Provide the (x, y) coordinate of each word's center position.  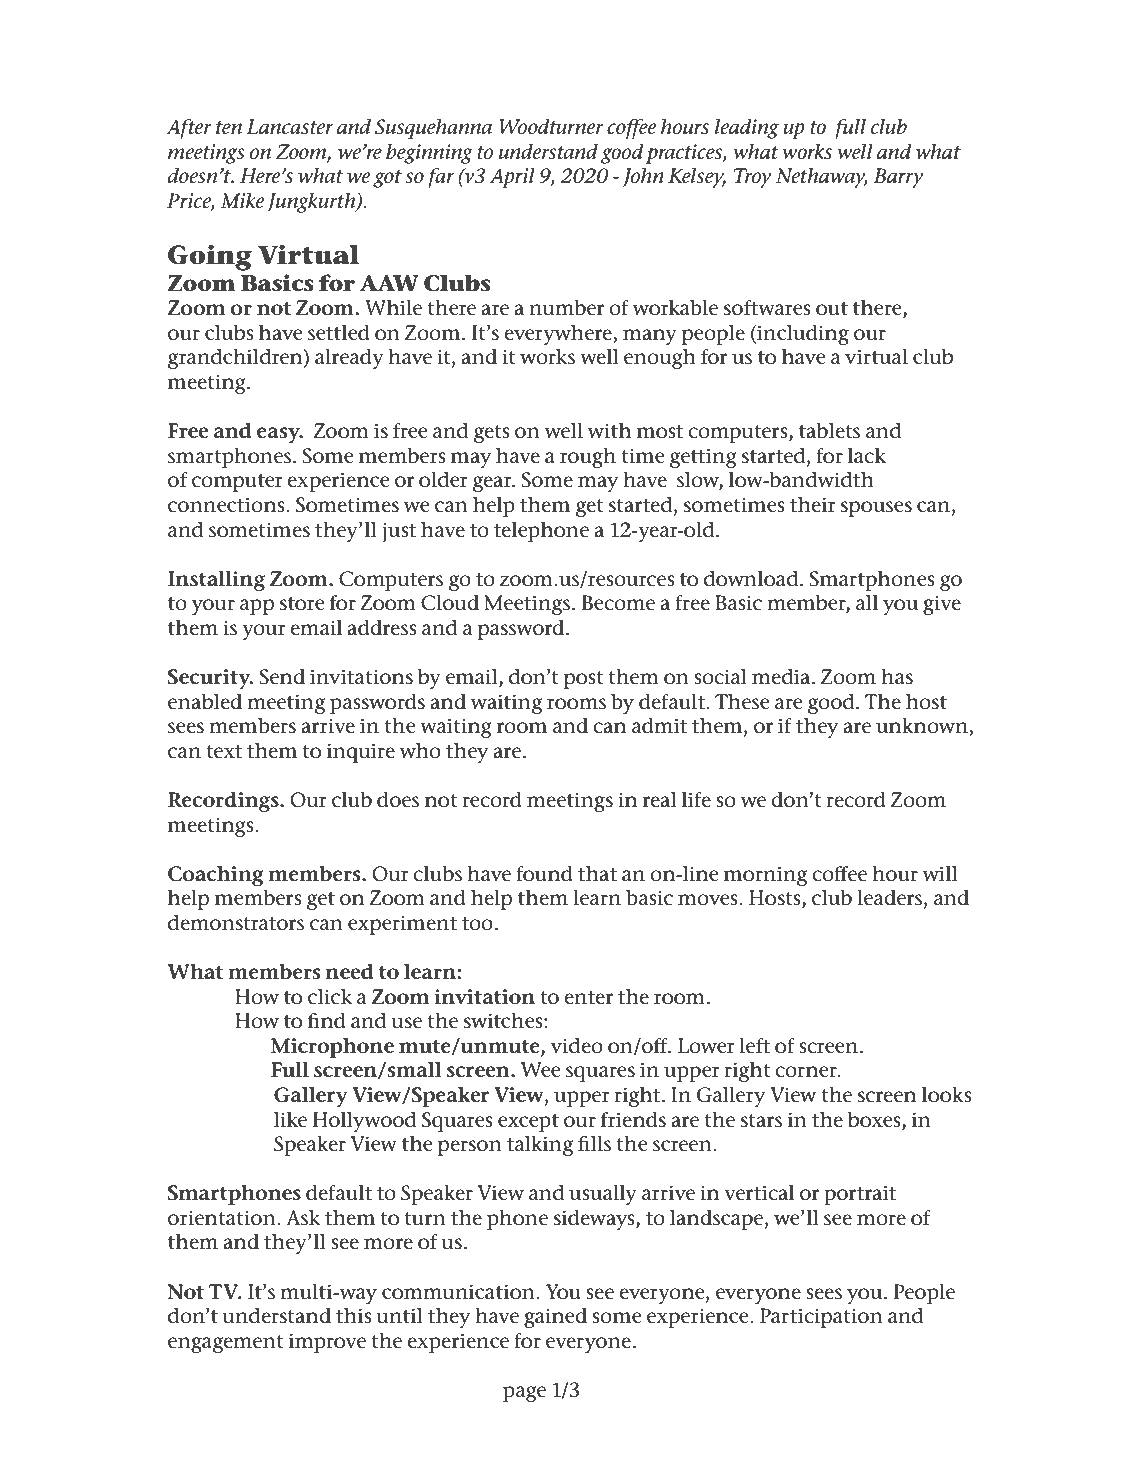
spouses (876, 509)
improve (327, 1343)
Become (618, 603)
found (544, 874)
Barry (898, 178)
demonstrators (236, 923)
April (512, 178)
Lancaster (289, 127)
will (940, 873)
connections (227, 505)
